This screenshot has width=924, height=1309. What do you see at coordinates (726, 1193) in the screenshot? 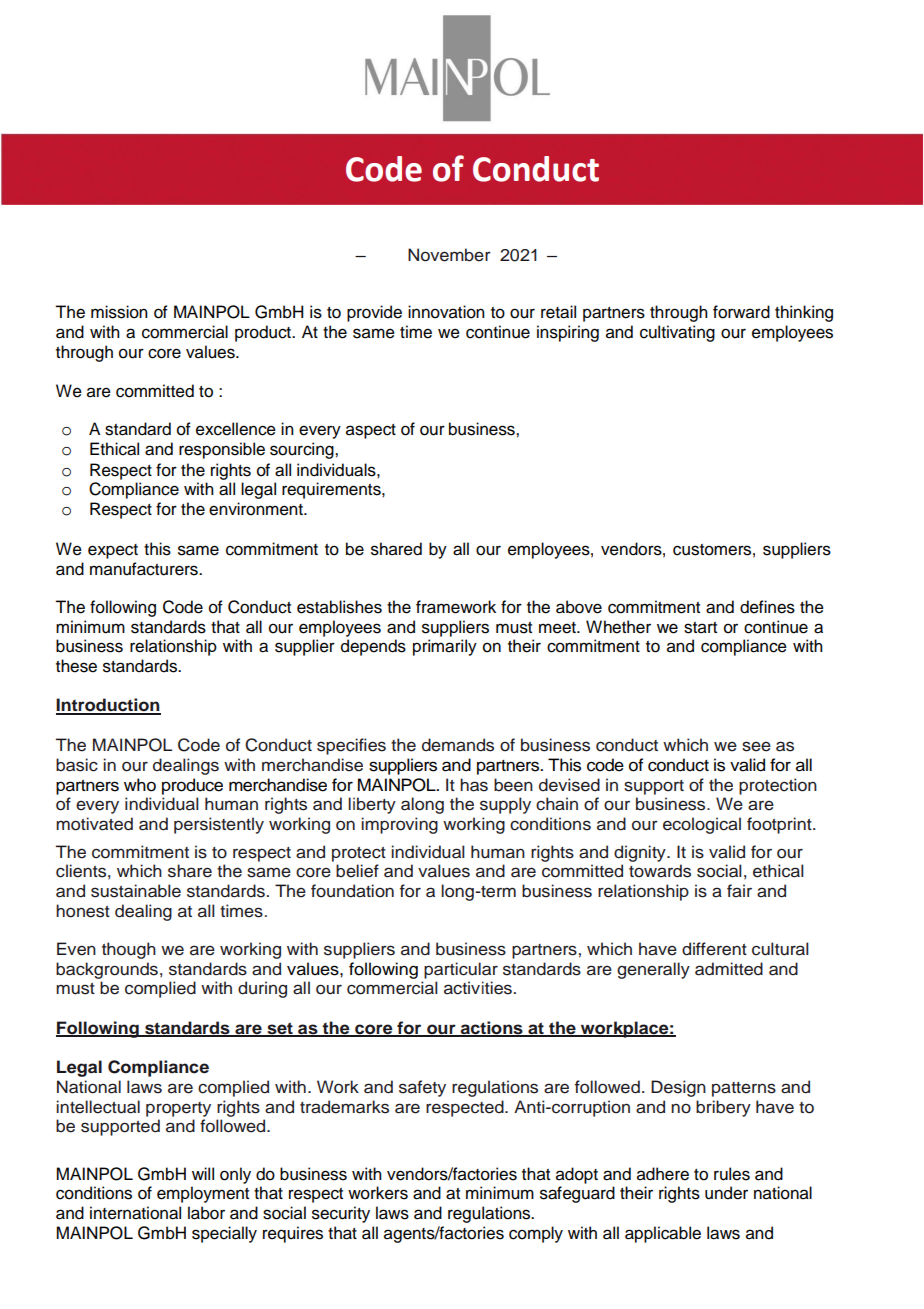
I see `under` at bounding box center [726, 1193].
